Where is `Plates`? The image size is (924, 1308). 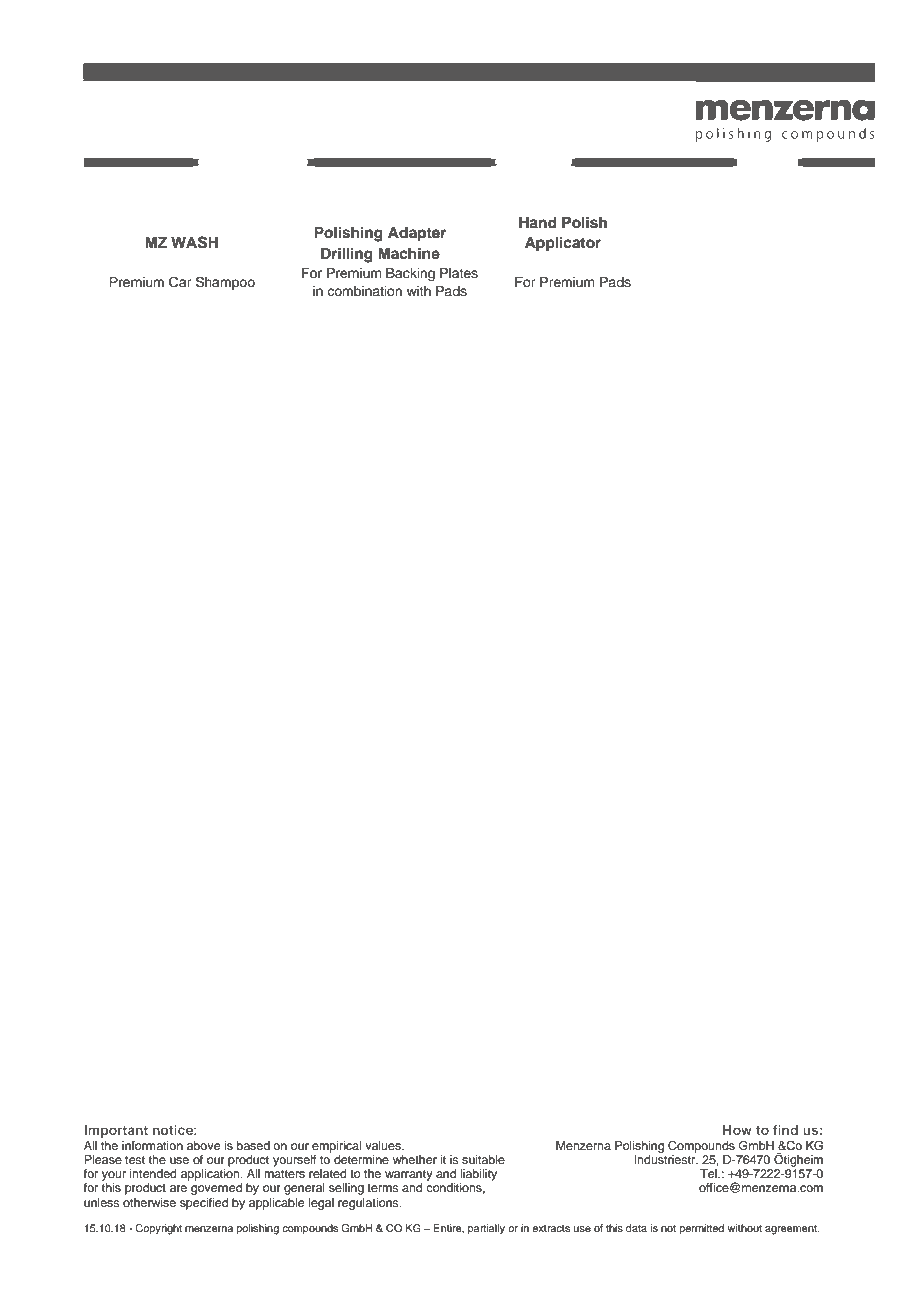 Plates is located at coordinates (459, 273).
